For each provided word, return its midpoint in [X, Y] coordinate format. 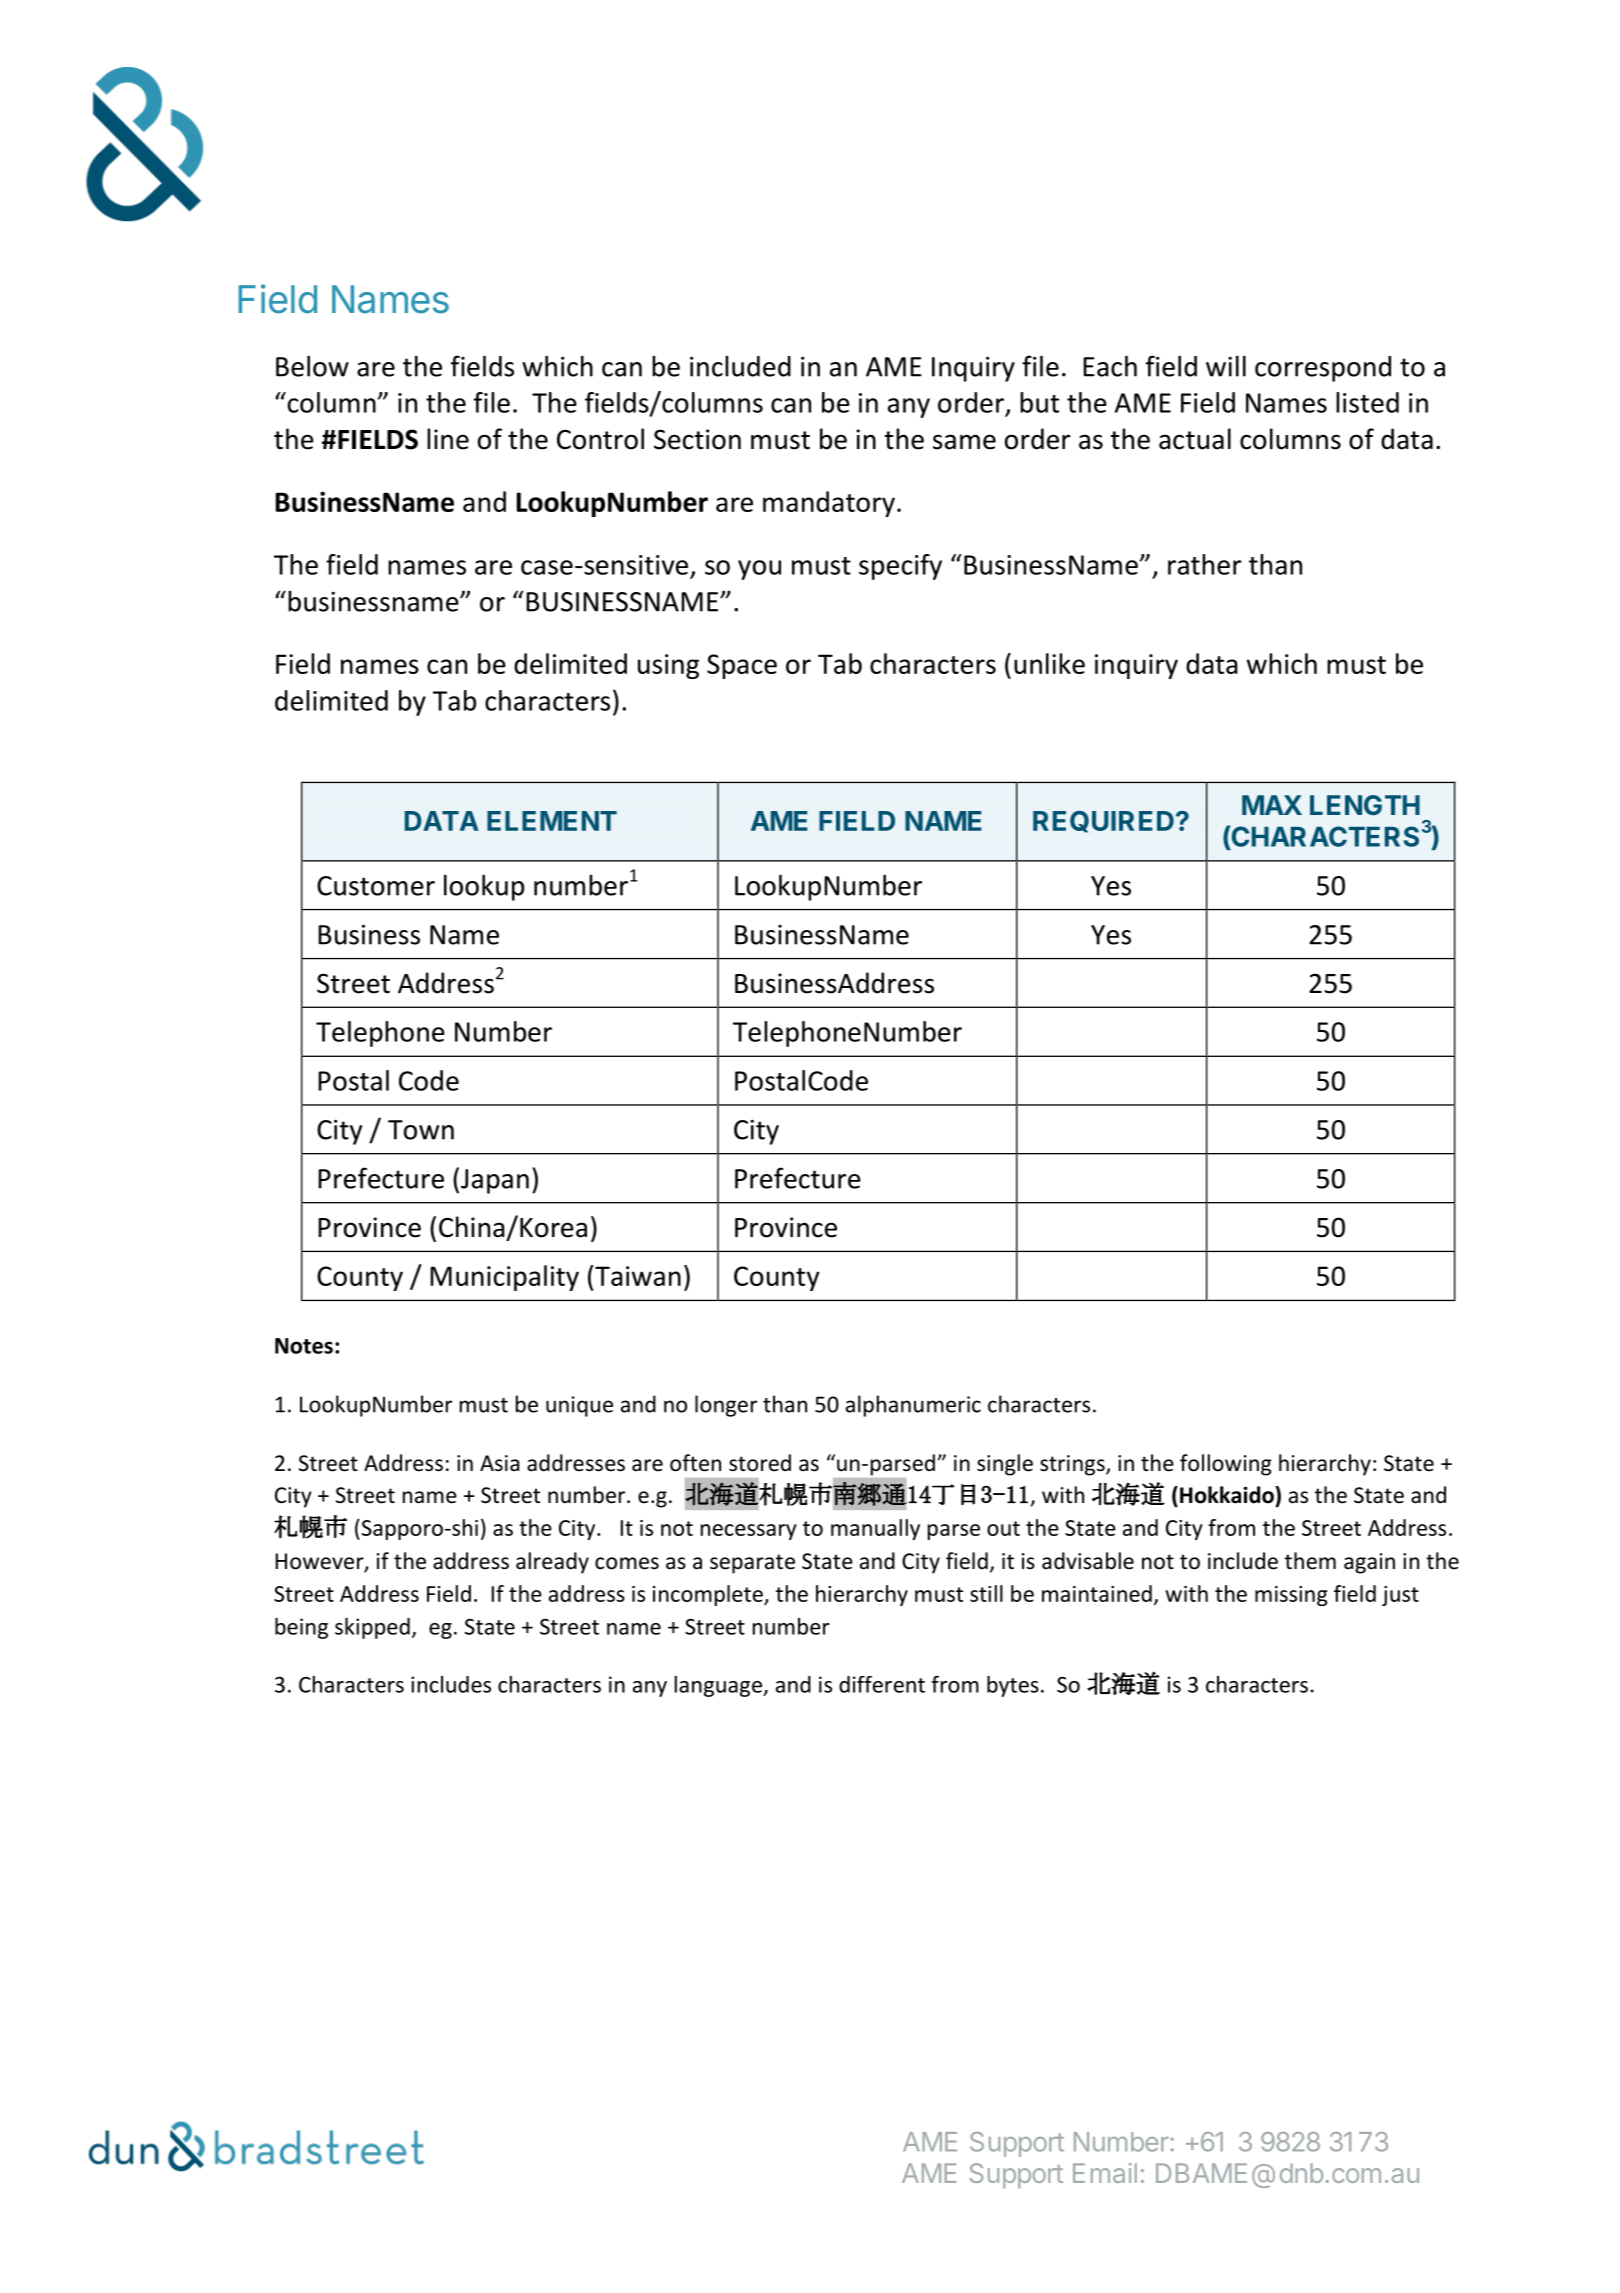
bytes [1013, 1686]
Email [1105, 2173]
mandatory [829, 504]
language [719, 1686]
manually [875, 1529]
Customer [376, 886]
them [1310, 1561]
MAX [1272, 805]
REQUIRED [1103, 822]
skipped [372, 1628]
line [448, 439]
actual [1195, 439]
